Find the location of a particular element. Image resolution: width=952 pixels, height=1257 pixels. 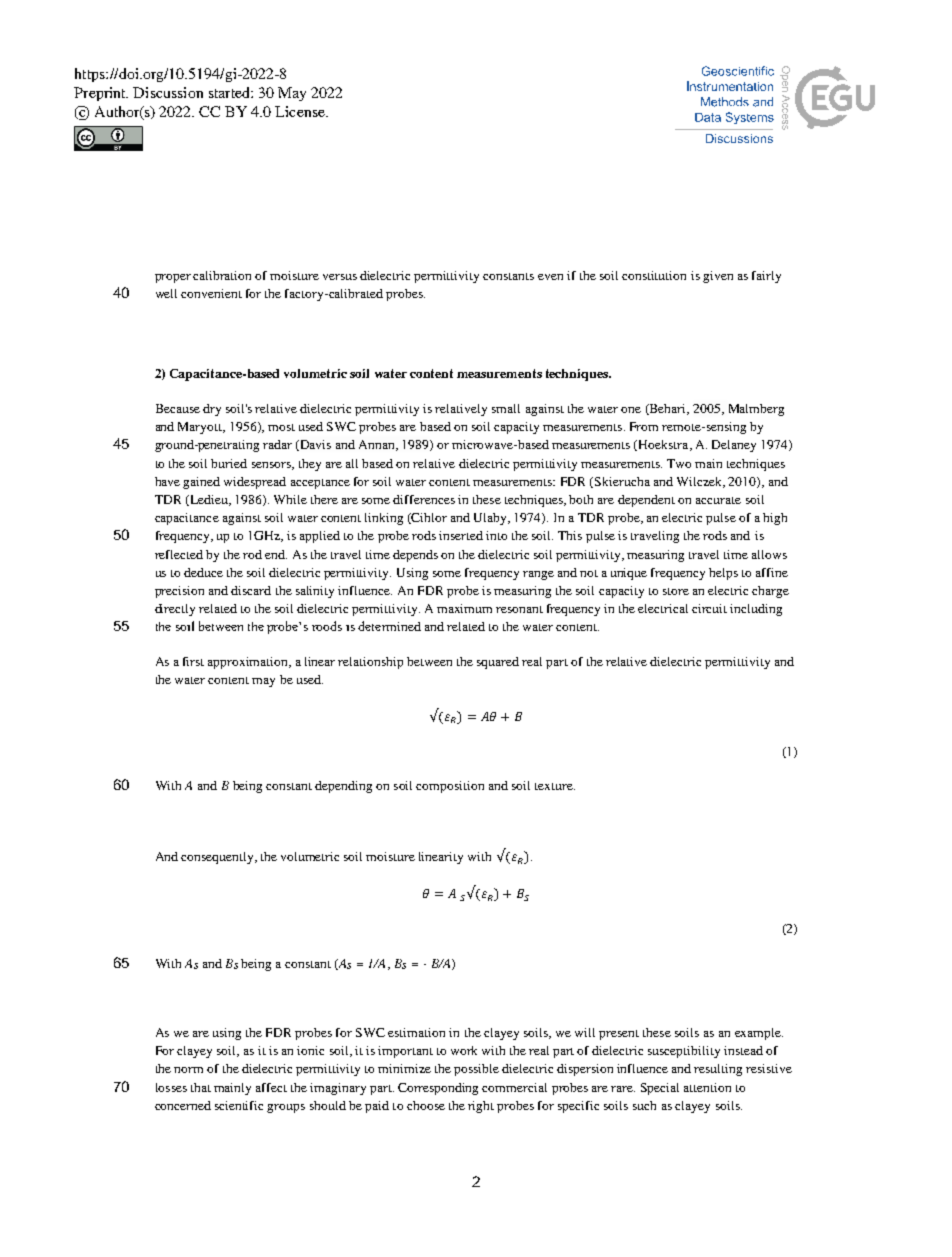

composition is located at coordinates (450, 787).
